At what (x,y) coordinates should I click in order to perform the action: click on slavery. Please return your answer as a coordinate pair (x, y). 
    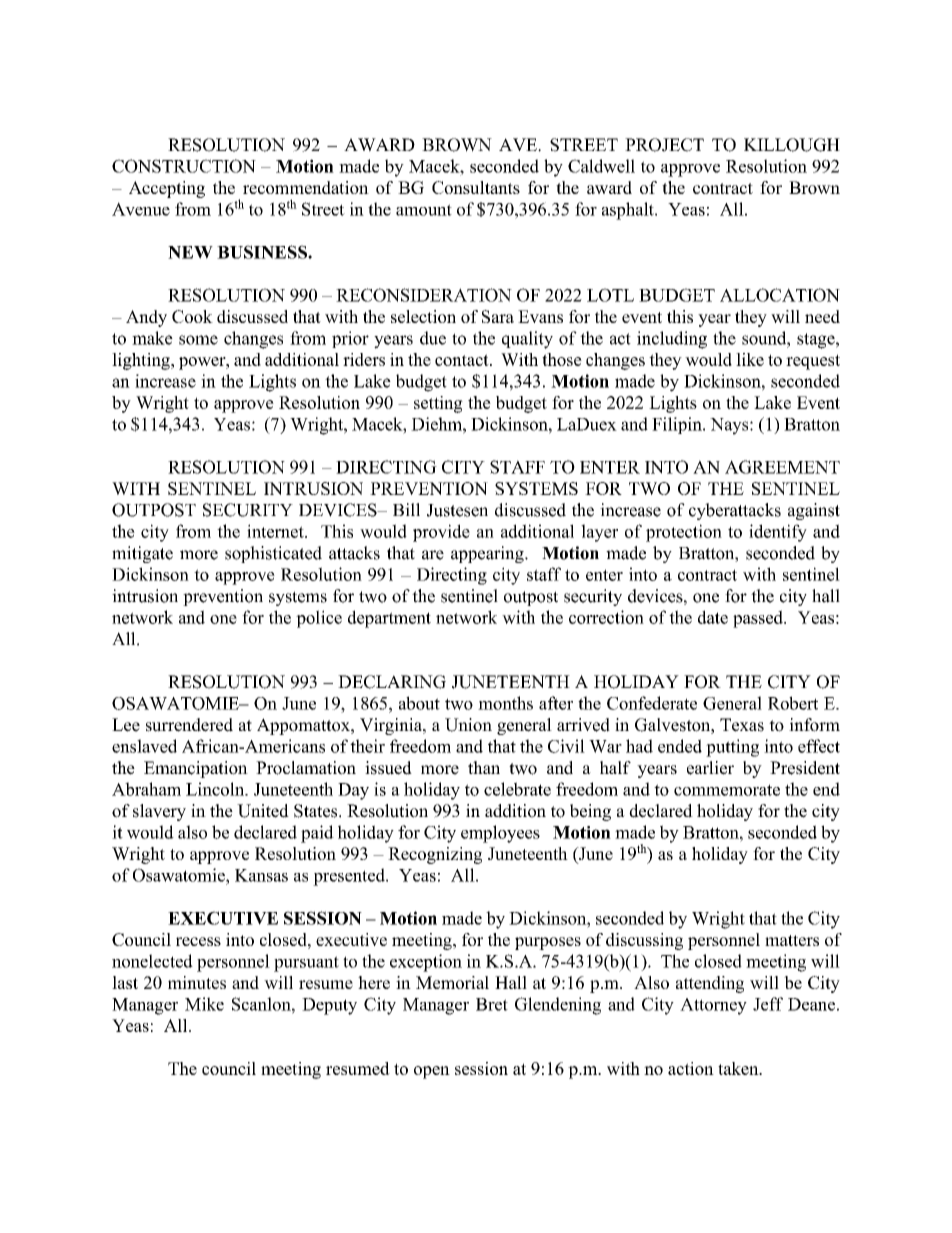
    Looking at the image, I should click on (159, 812).
